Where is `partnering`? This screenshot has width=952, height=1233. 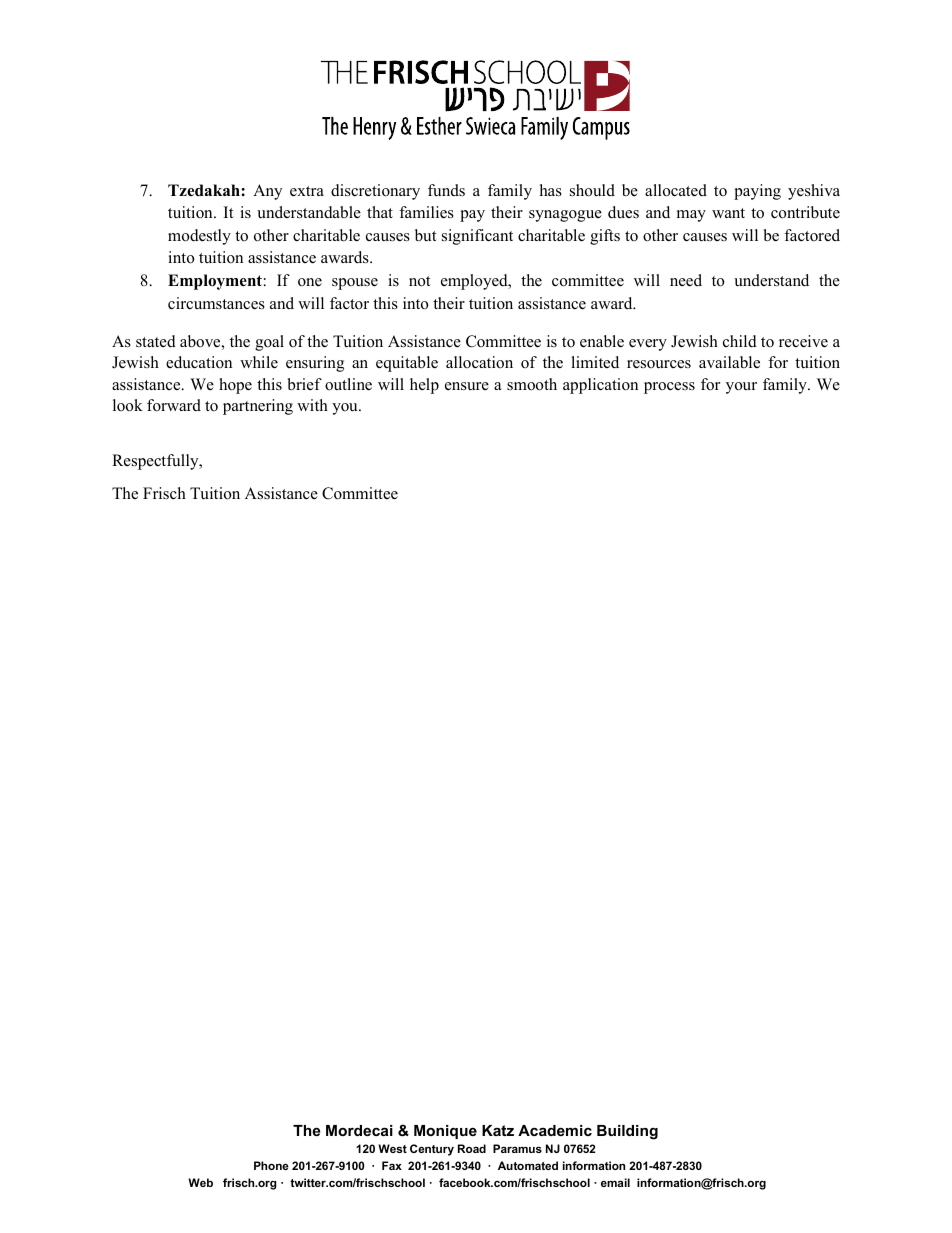
partnering is located at coordinates (258, 407).
